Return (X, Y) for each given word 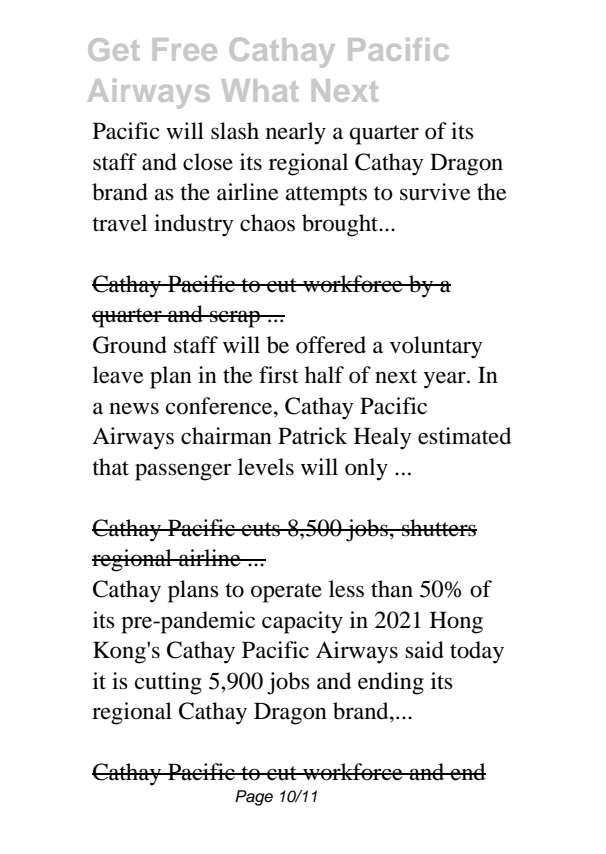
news (134, 408)
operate (286, 593)
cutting (168, 683)
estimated (464, 436)
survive (435, 192)
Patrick (312, 436)
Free (185, 49)
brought (341, 225)
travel (119, 223)
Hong (456, 622)
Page (254, 798)
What (260, 90)
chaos (267, 223)
